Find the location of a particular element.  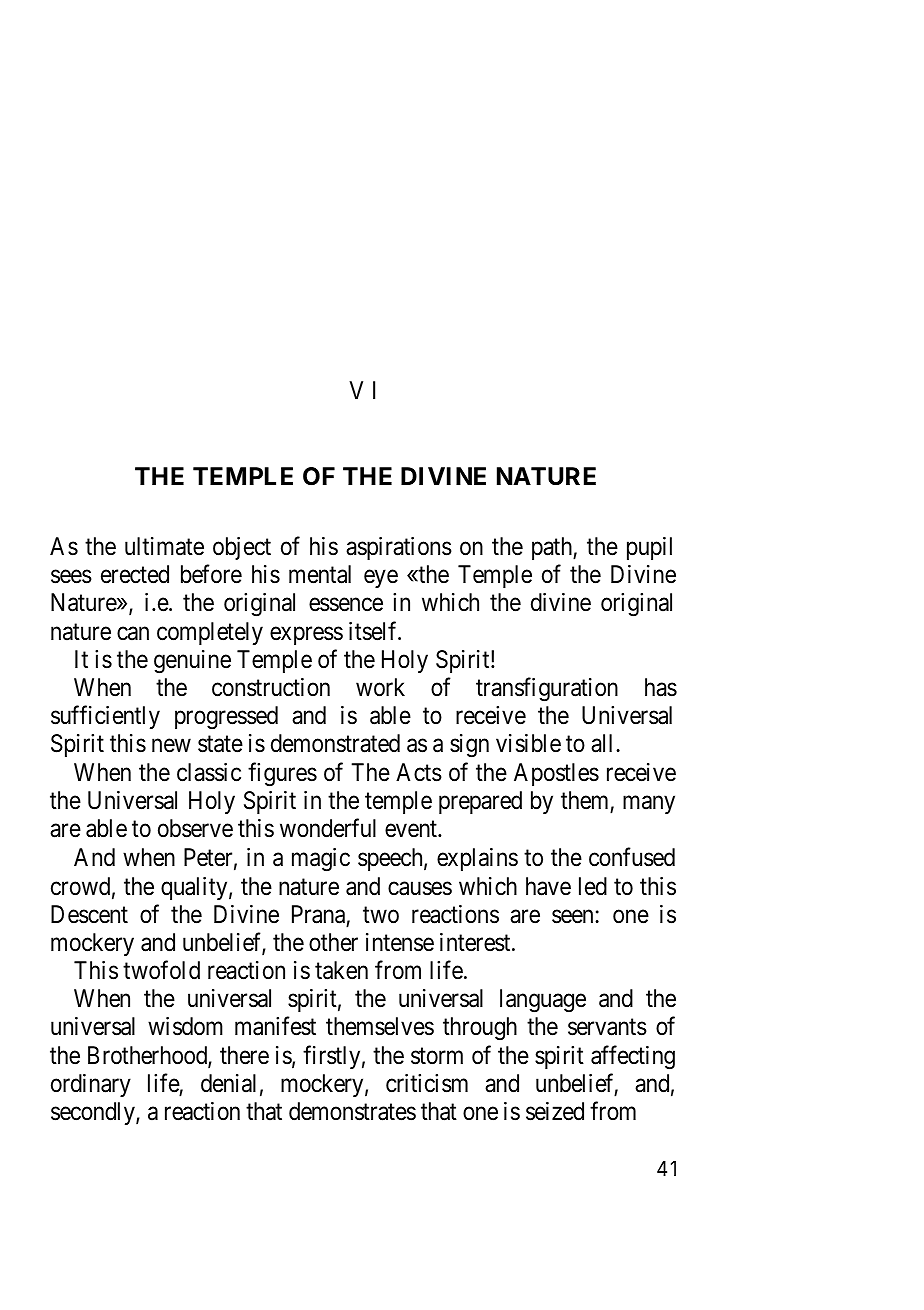

pupil is located at coordinates (649, 548).
